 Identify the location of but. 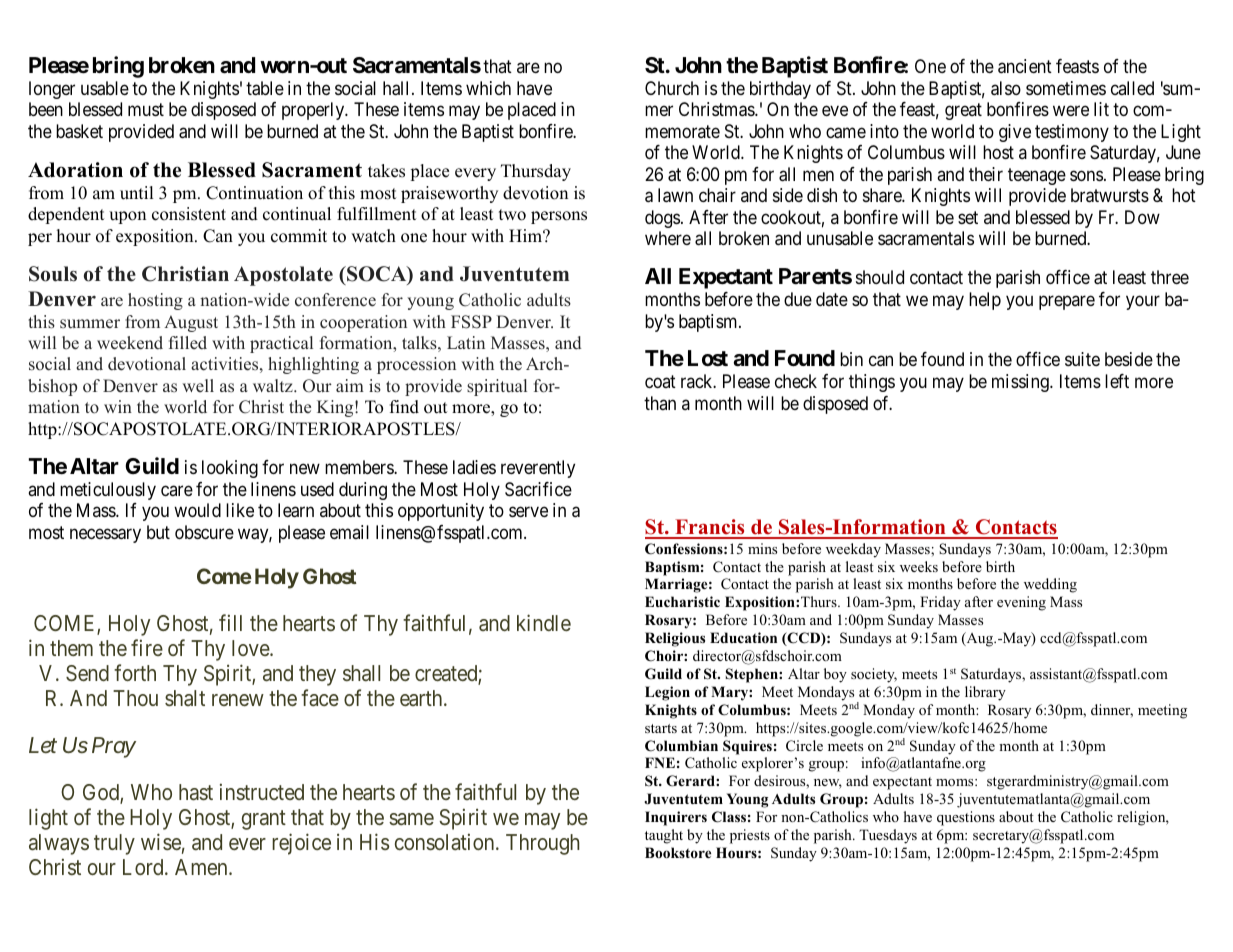
(158, 532).
